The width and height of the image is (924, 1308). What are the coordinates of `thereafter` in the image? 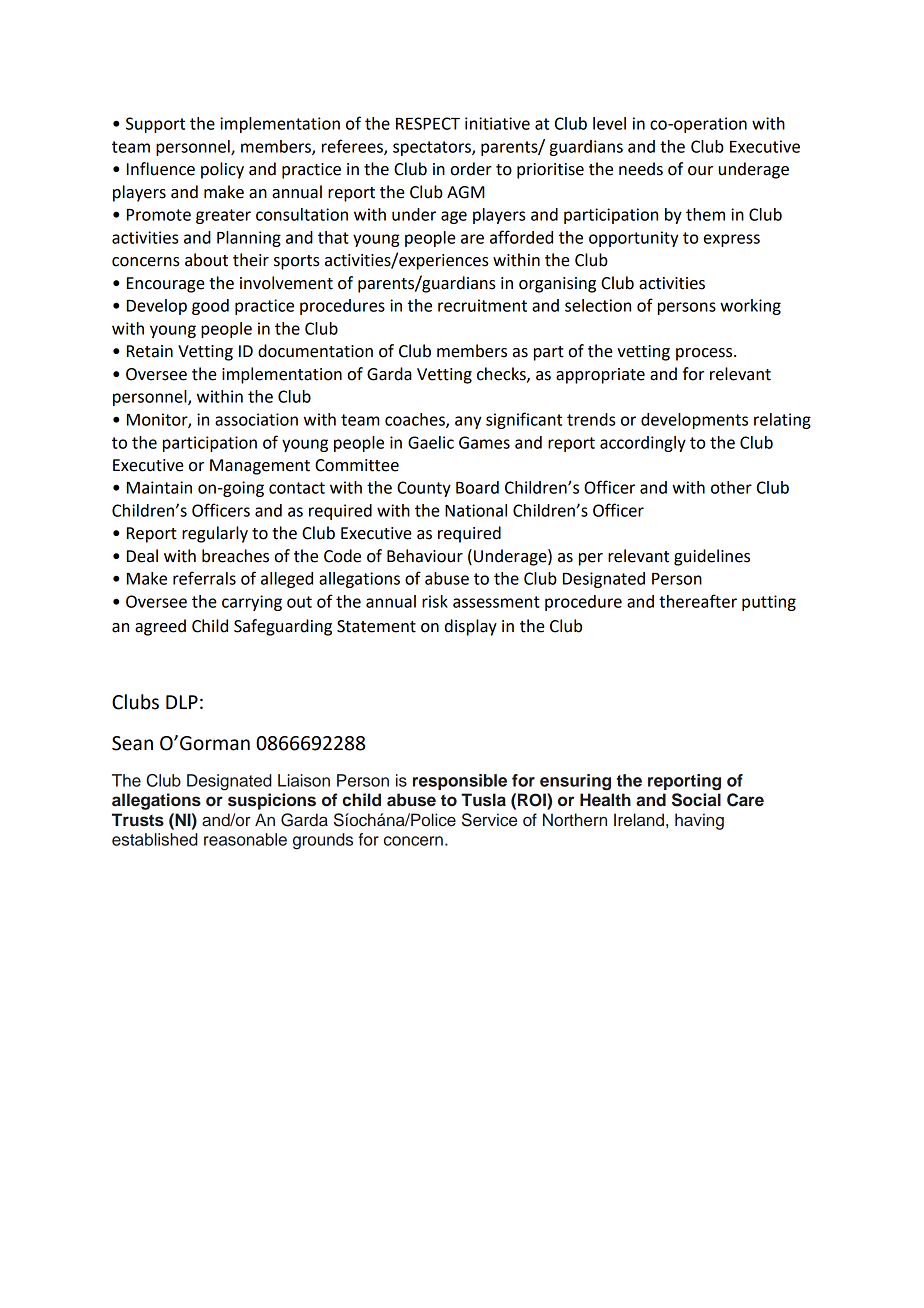 It's located at (698, 601).
